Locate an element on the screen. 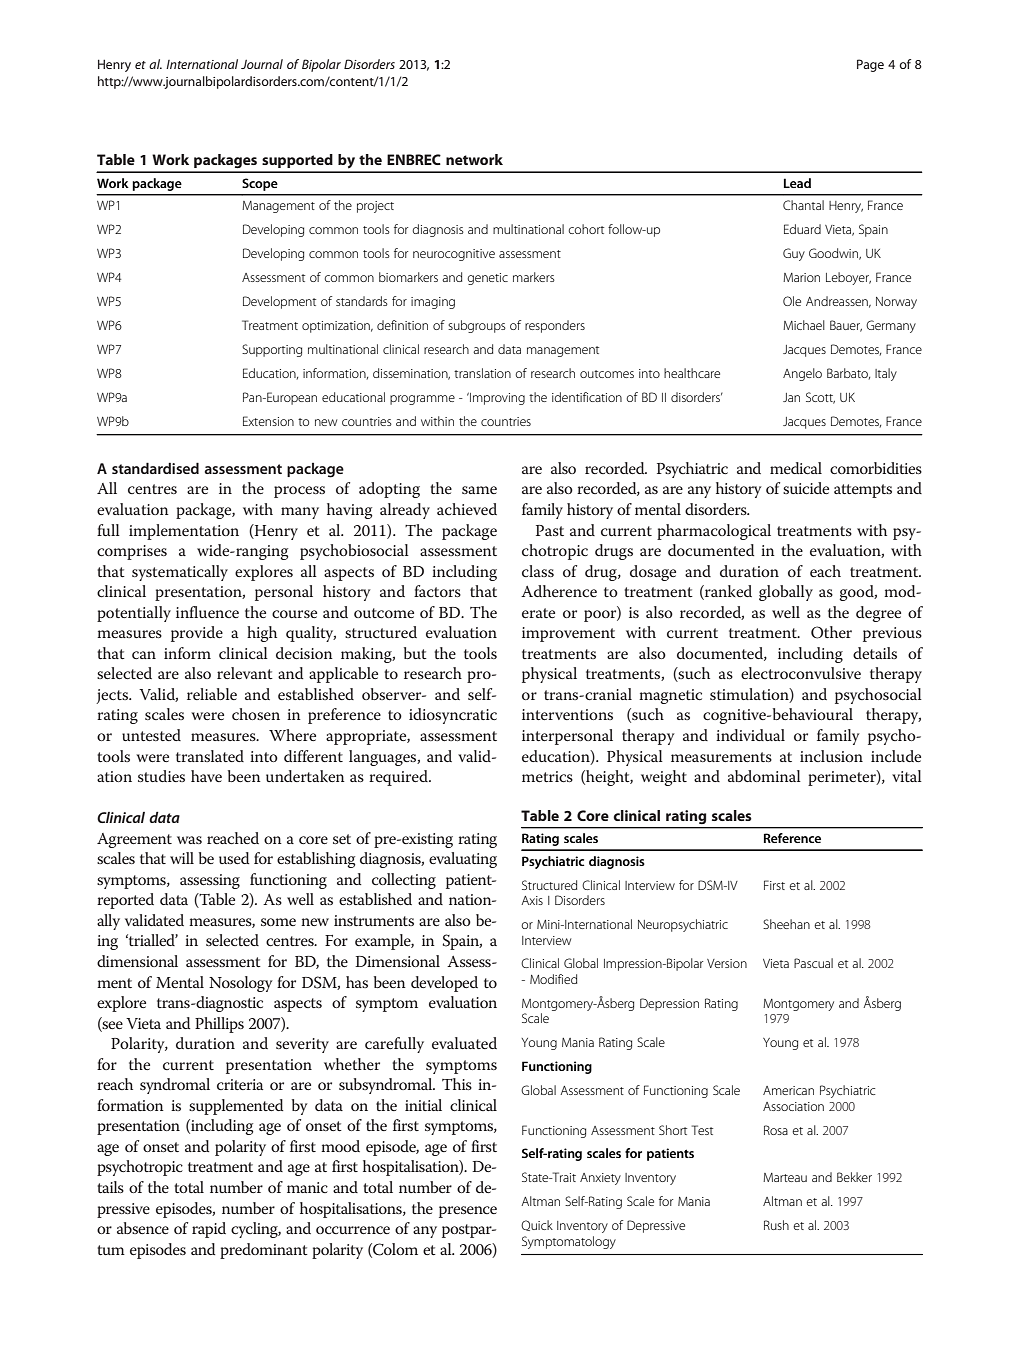  rapid is located at coordinates (209, 1230).
